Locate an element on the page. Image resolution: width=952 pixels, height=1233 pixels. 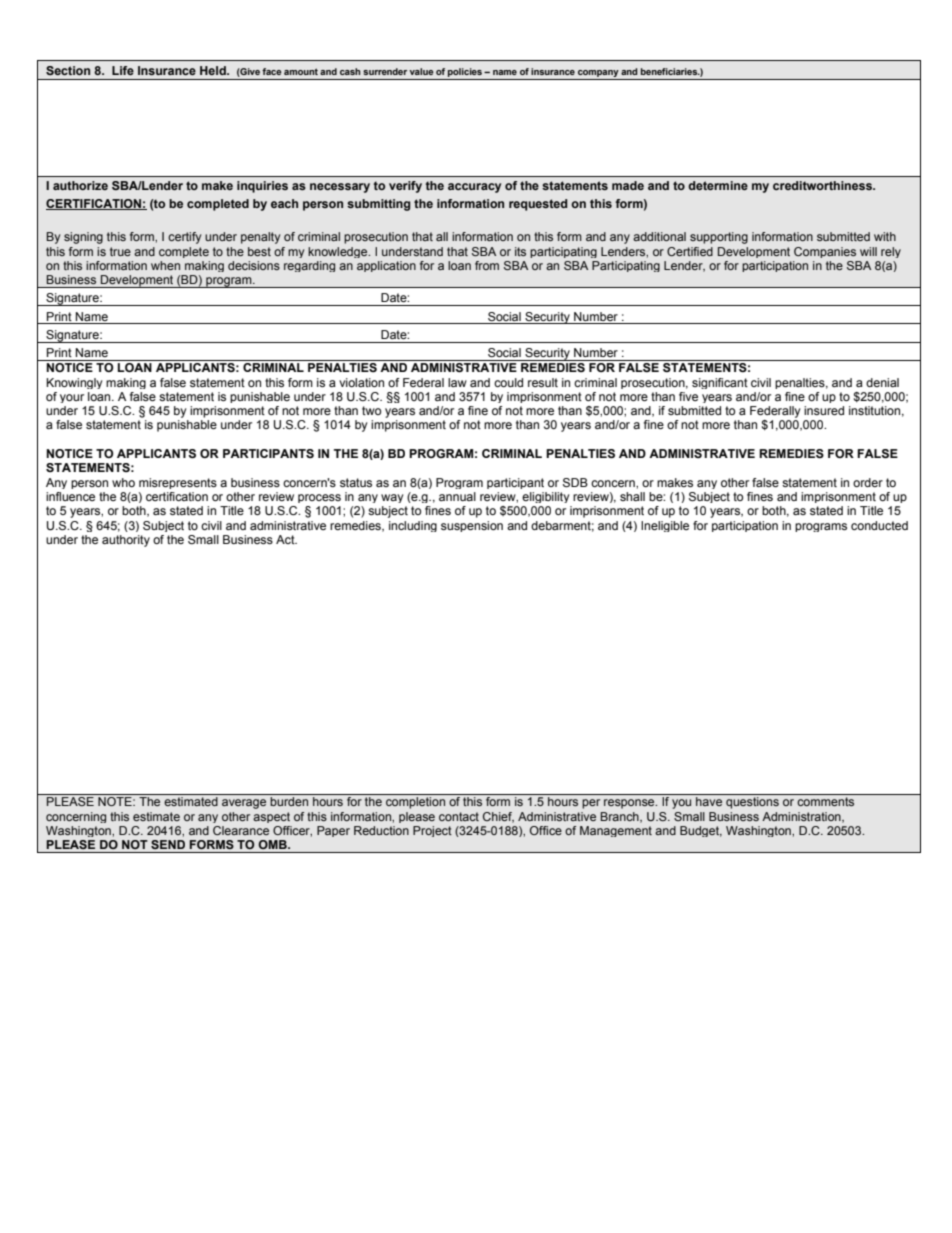
policies is located at coordinates (465, 72).
